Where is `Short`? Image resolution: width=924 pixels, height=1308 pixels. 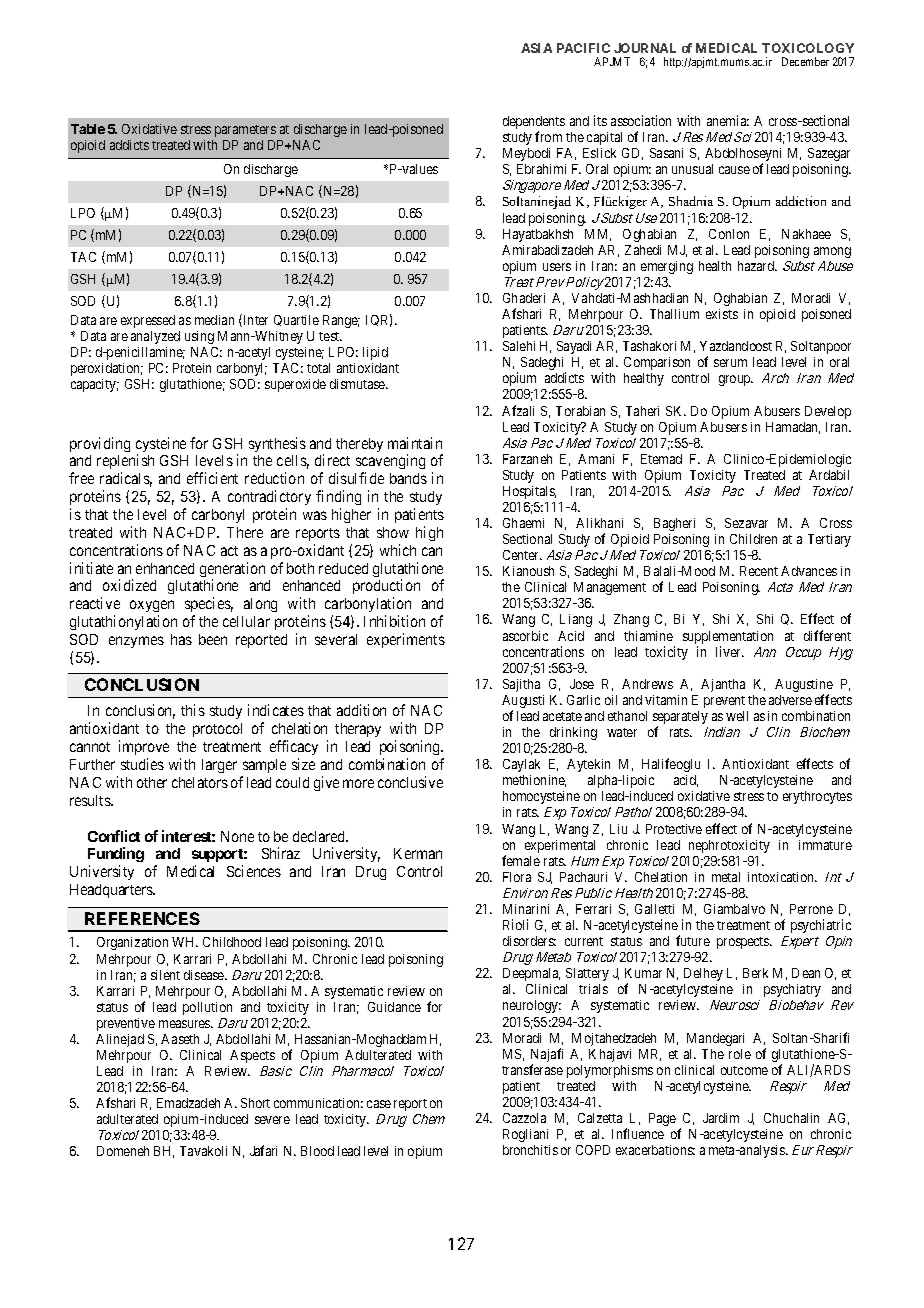 Short is located at coordinates (255, 1103).
